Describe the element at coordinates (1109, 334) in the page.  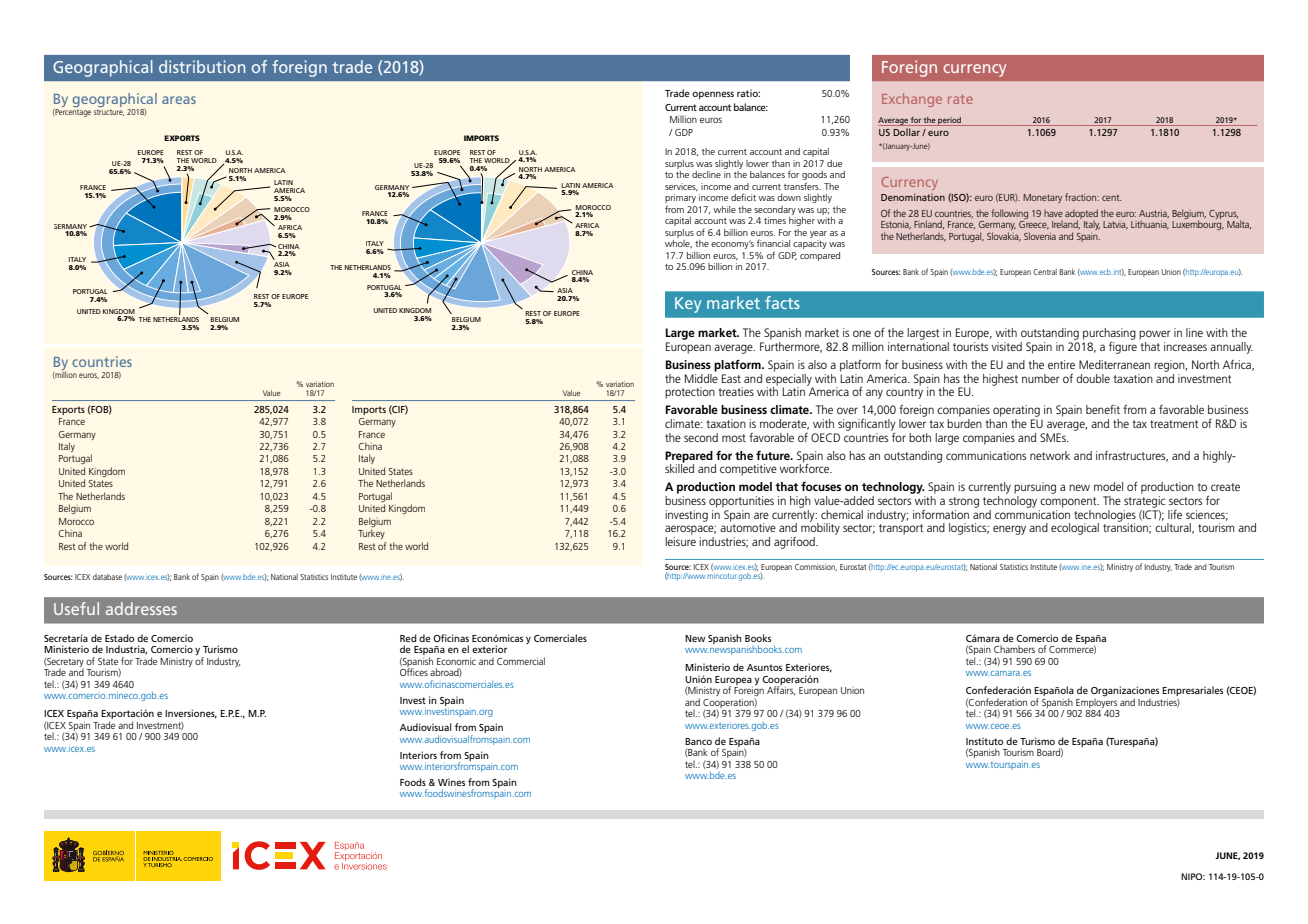
I see `purchasing` at that location.
